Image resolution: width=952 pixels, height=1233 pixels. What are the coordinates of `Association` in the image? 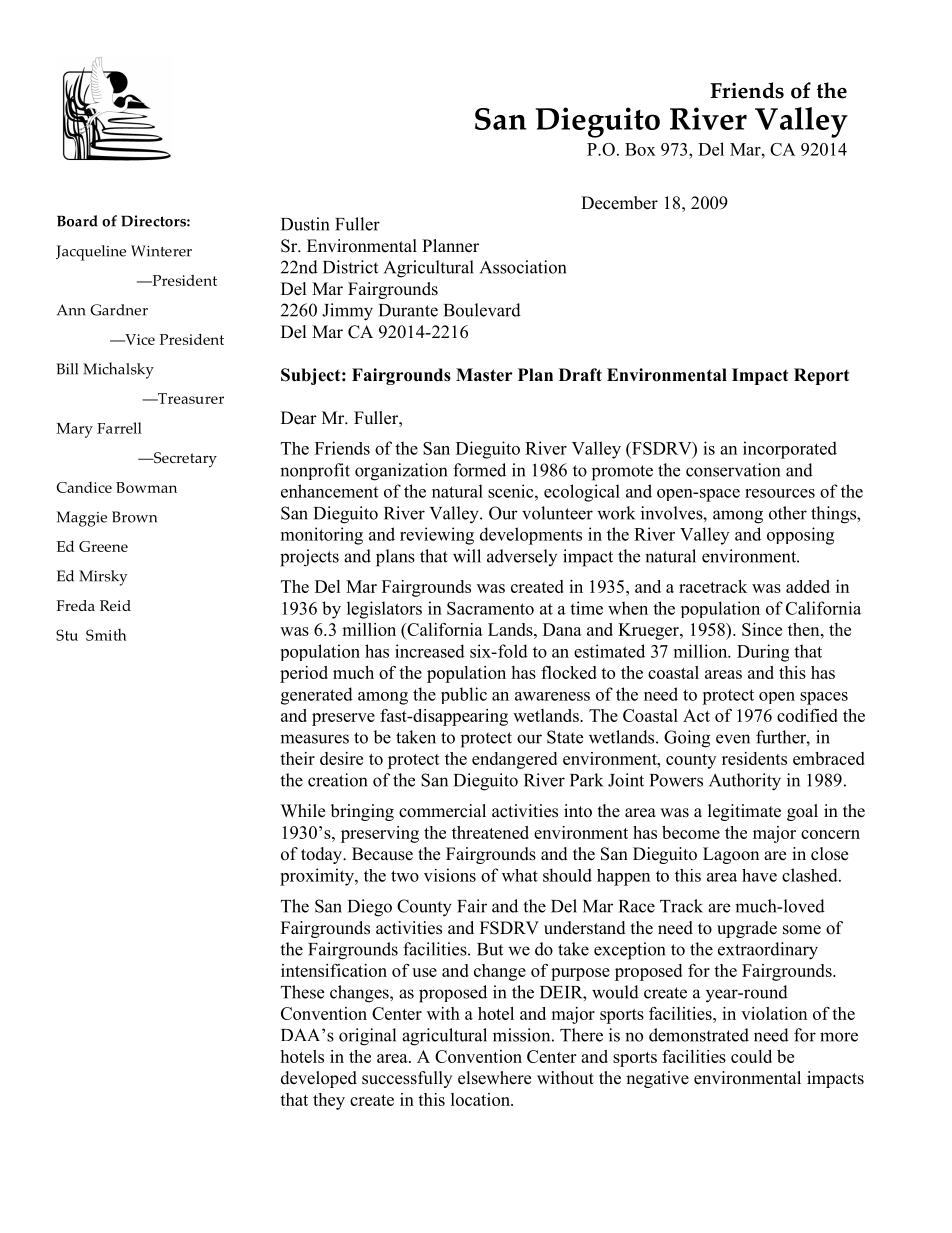 It's located at (523, 267).
